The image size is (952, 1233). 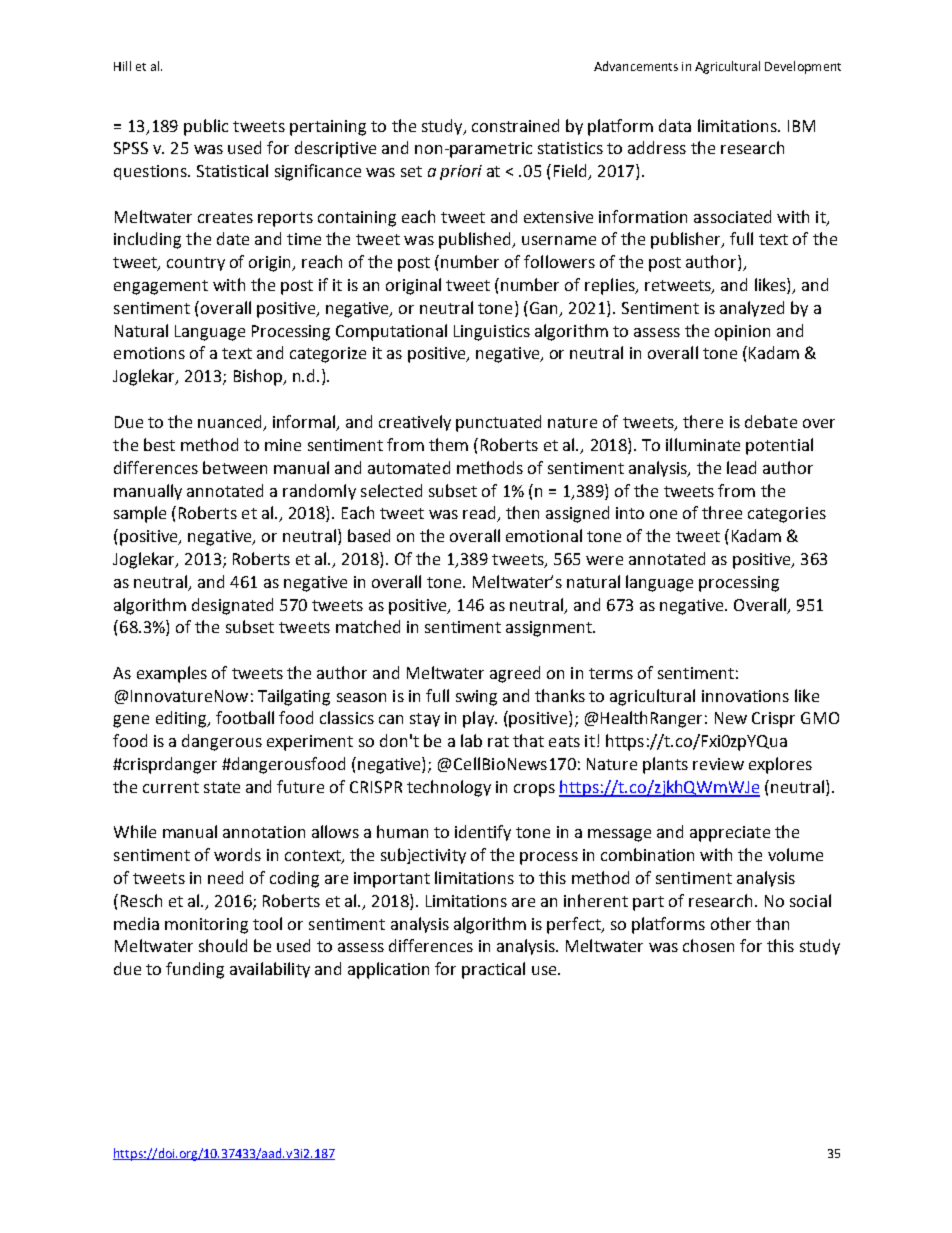 I want to click on should, so click(x=223, y=945).
